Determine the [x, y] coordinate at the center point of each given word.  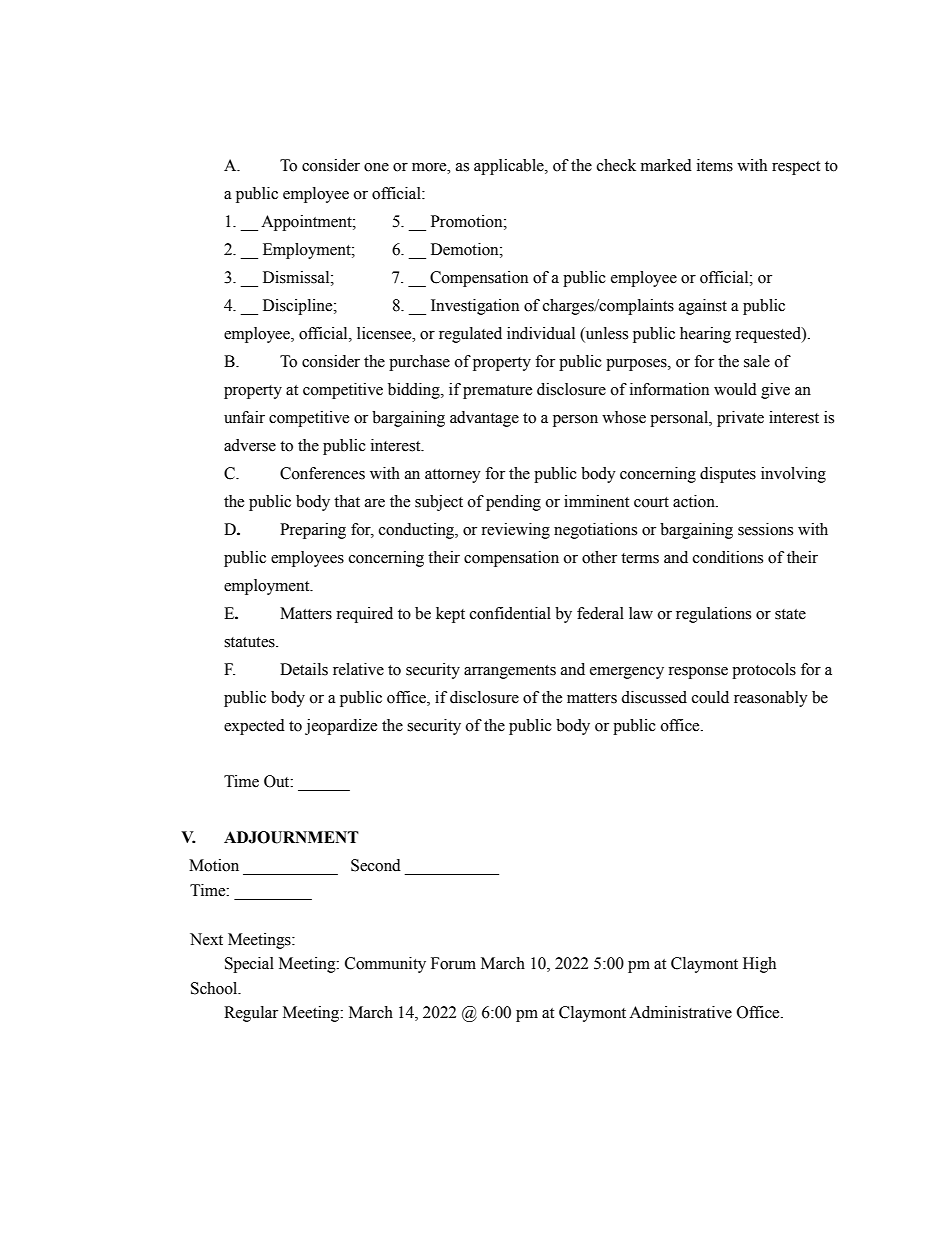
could [710, 697]
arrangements [510, 672]
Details [304, 669]
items [715, 165]
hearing [705, 335]
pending [513, 503]
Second [376, 865]
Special [249, 965]
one [376, 167]
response [698, 673]
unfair [244, 417]
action [695, 501]
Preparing [313, 531]
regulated [470, 335]
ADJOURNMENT [291, 837]
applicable [510, 167]
